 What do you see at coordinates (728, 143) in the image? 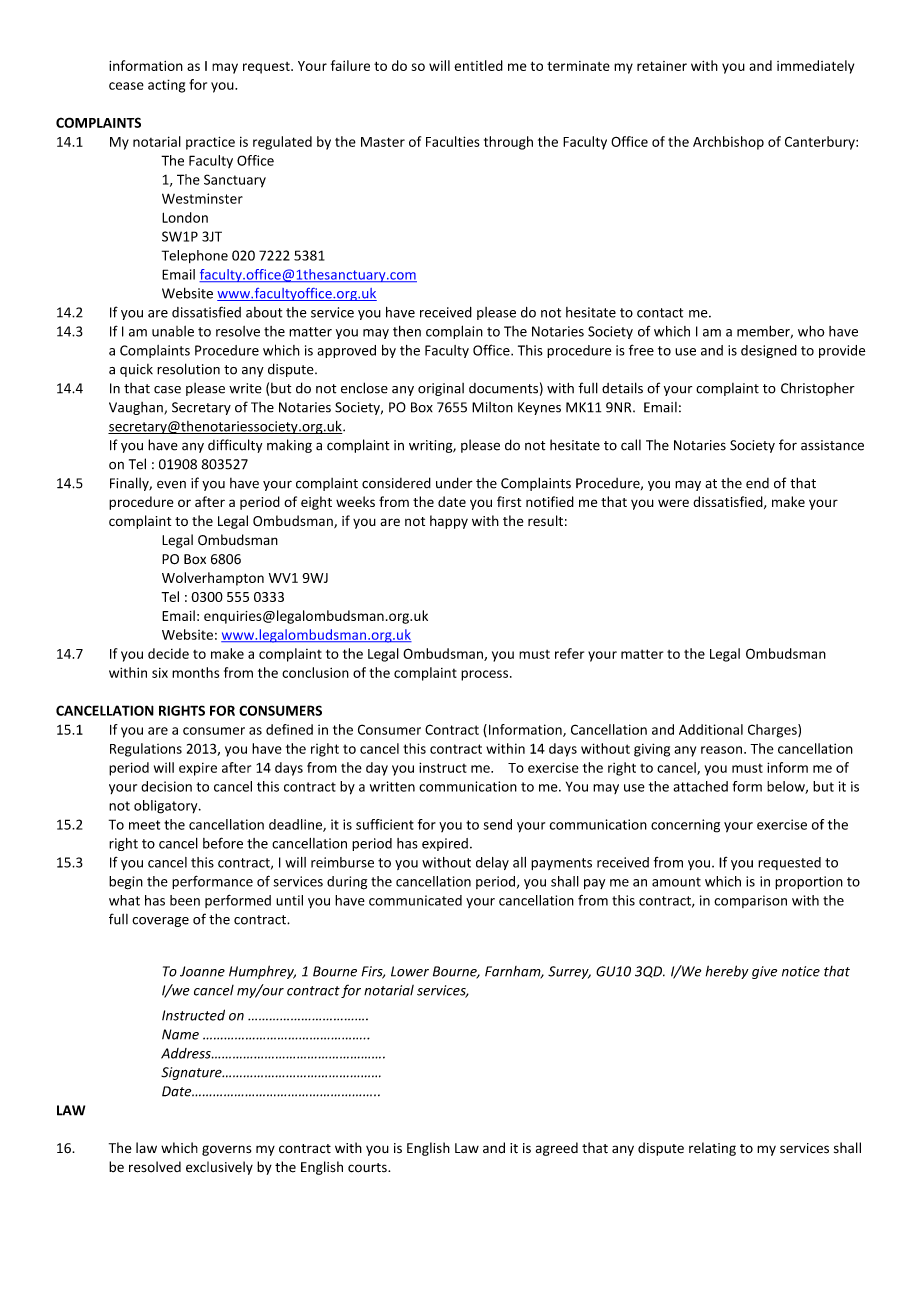
I see `Archbishop` at bounding box center [728, 143].
